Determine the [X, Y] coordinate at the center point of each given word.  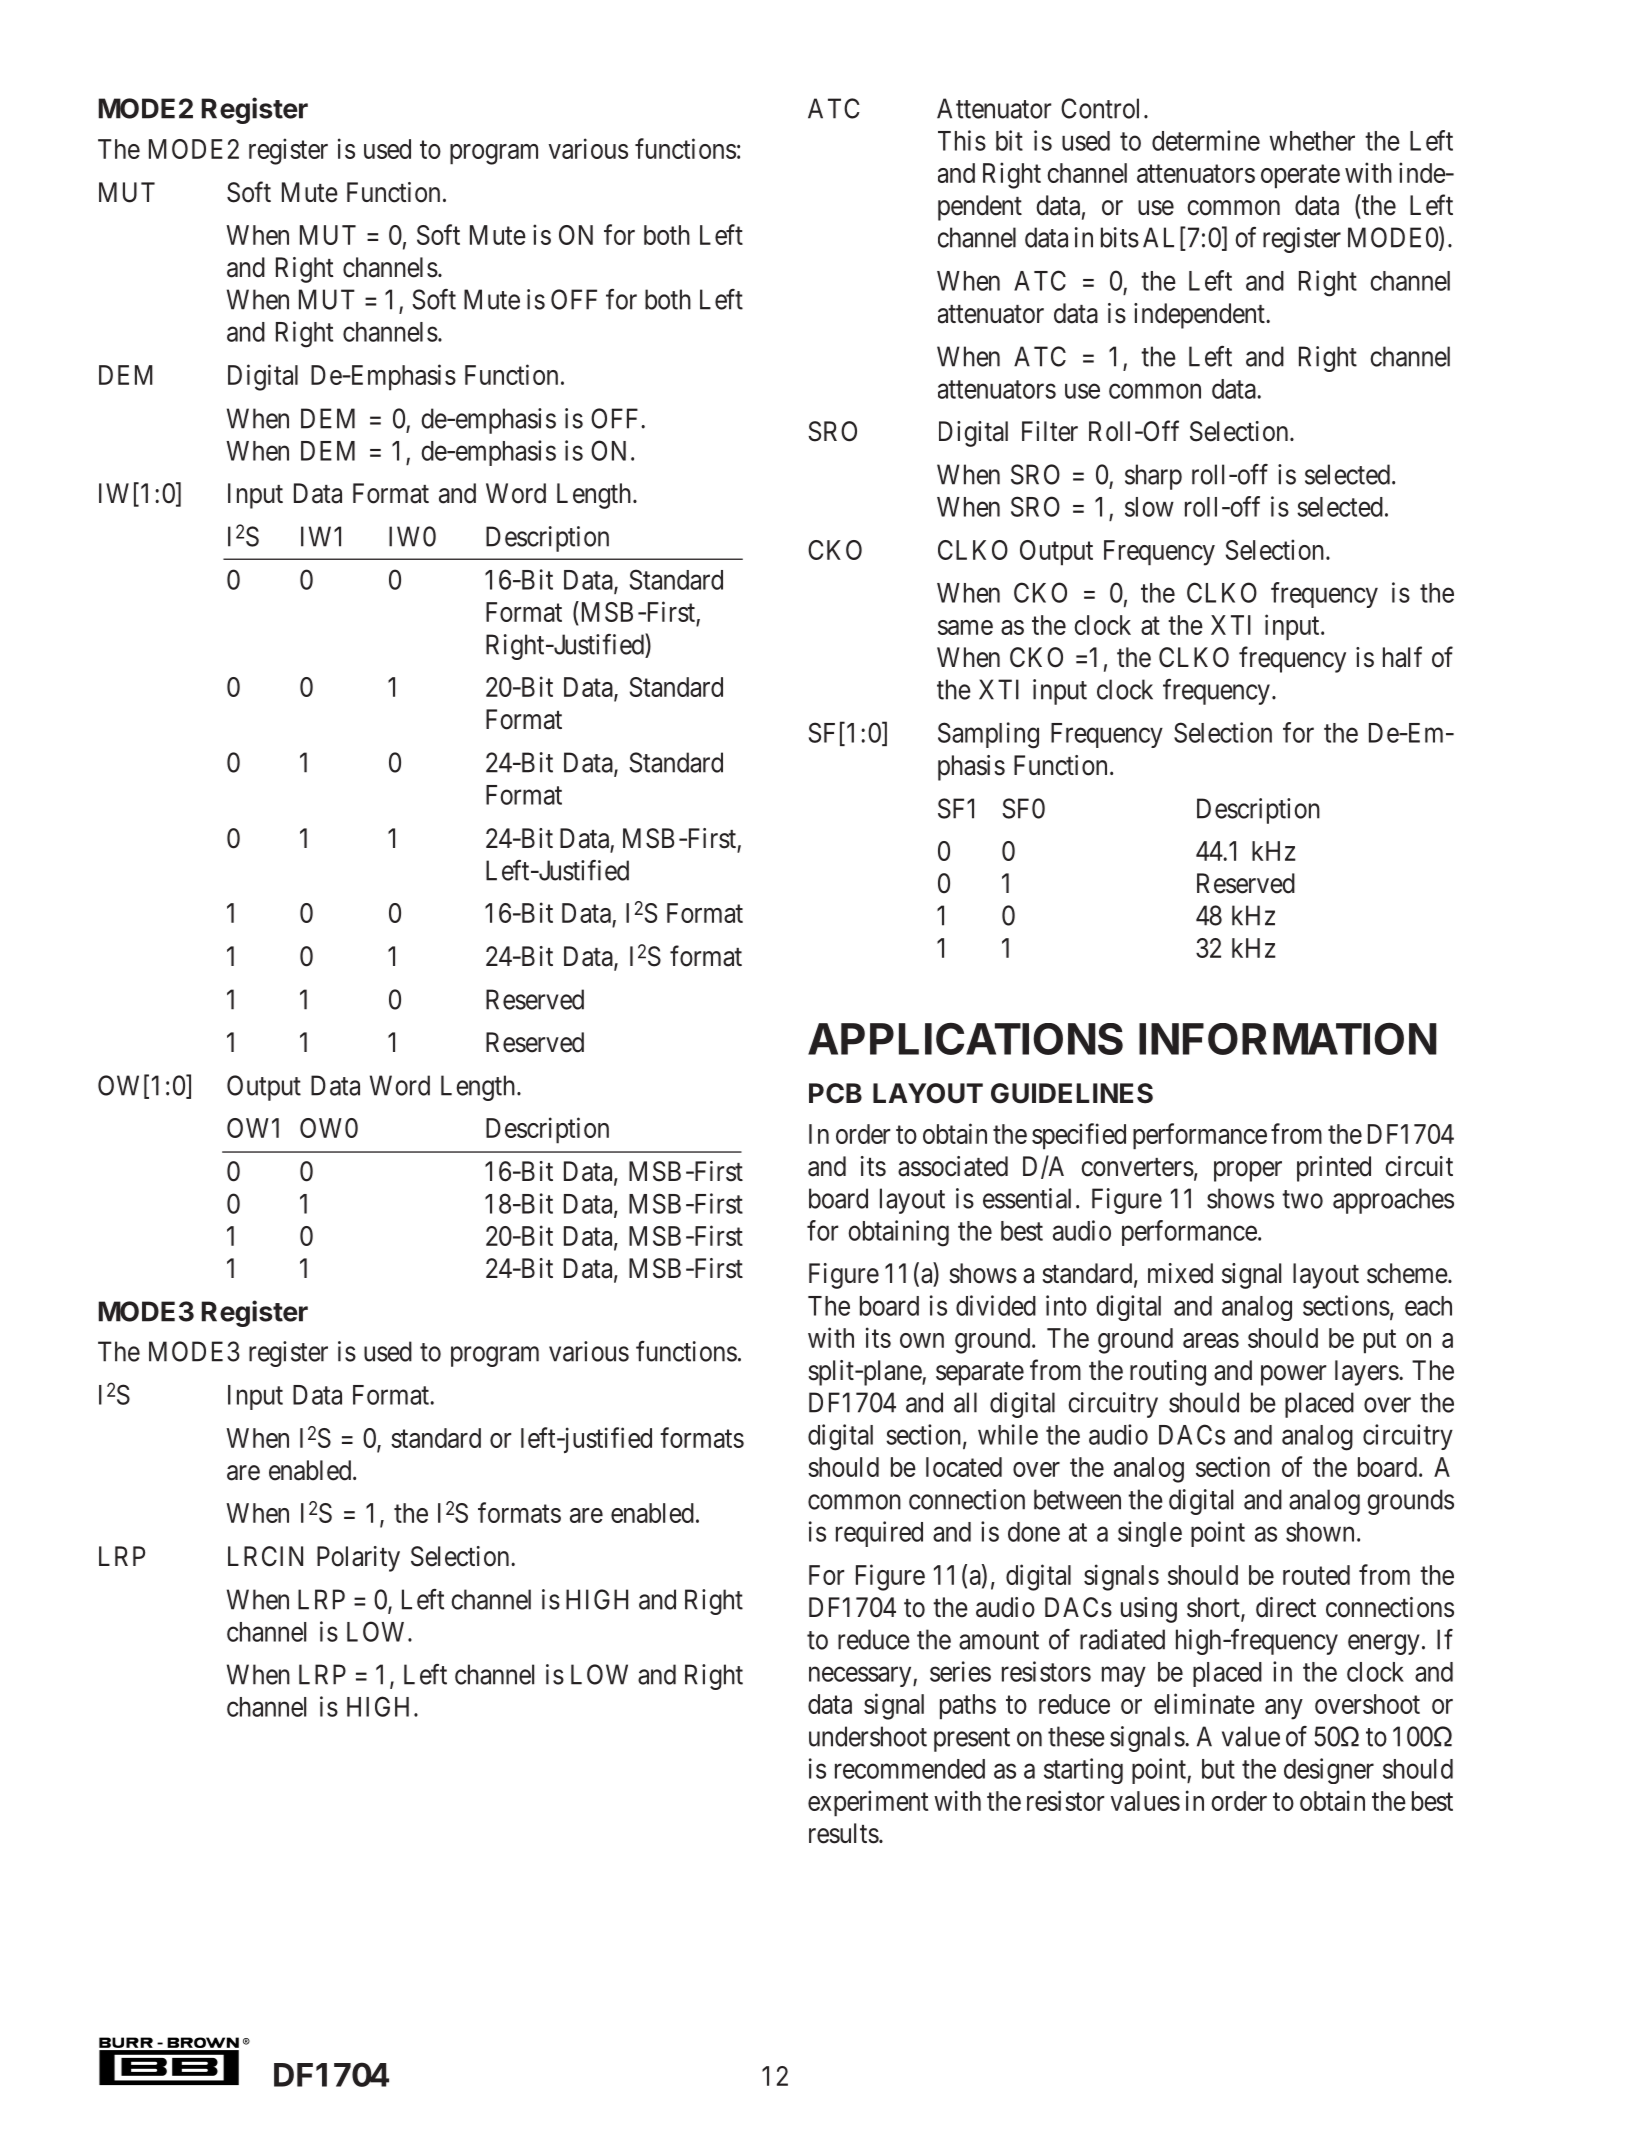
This [962, 140]
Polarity [358, 1559]
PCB [835, 1093]
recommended [910, 1769]
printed [1334, 1169]
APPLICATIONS [965, 1039]
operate [1300, 177]
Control [1100, 108]
